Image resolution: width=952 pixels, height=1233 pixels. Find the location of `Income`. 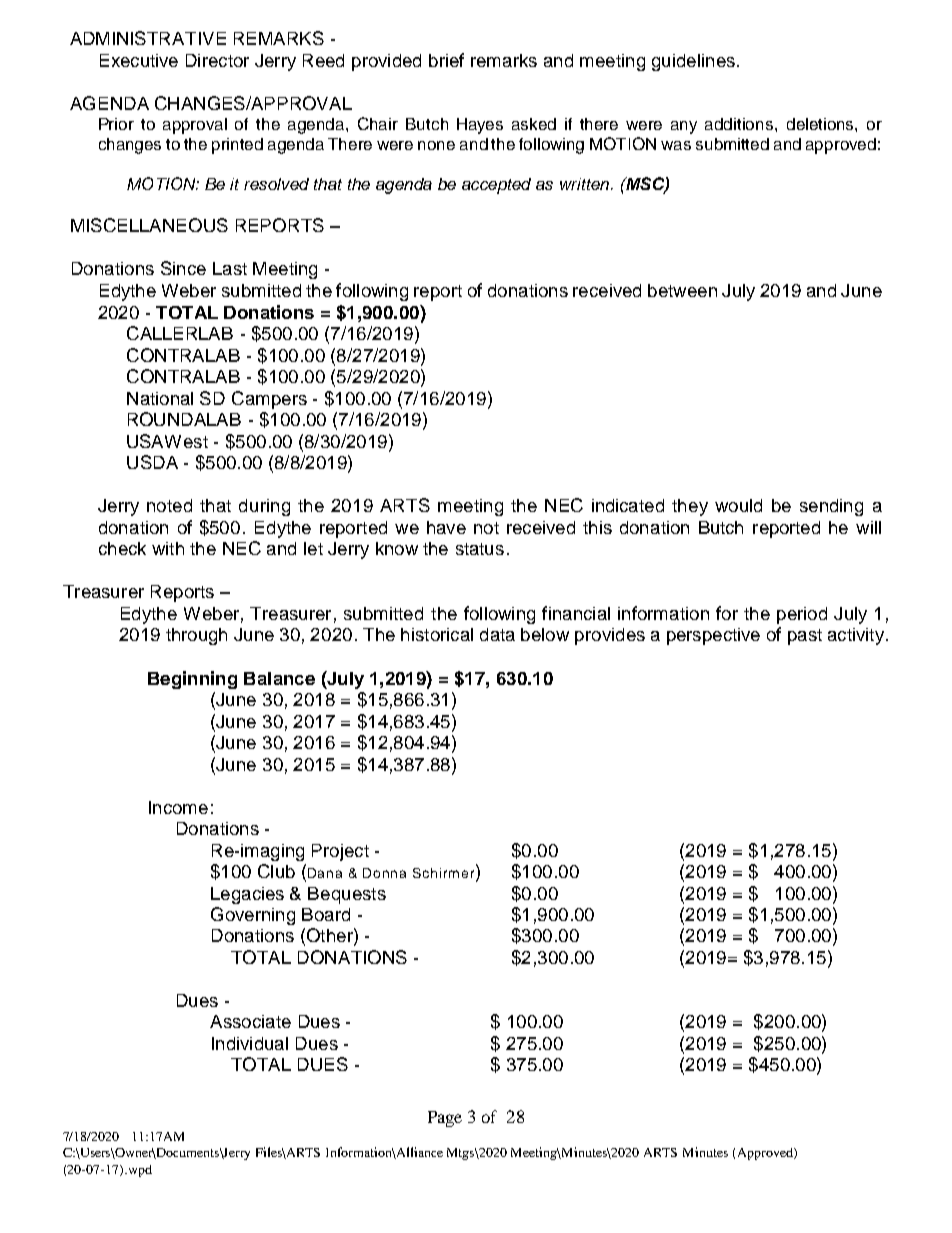

Income is located at coordinates (178, 807).
